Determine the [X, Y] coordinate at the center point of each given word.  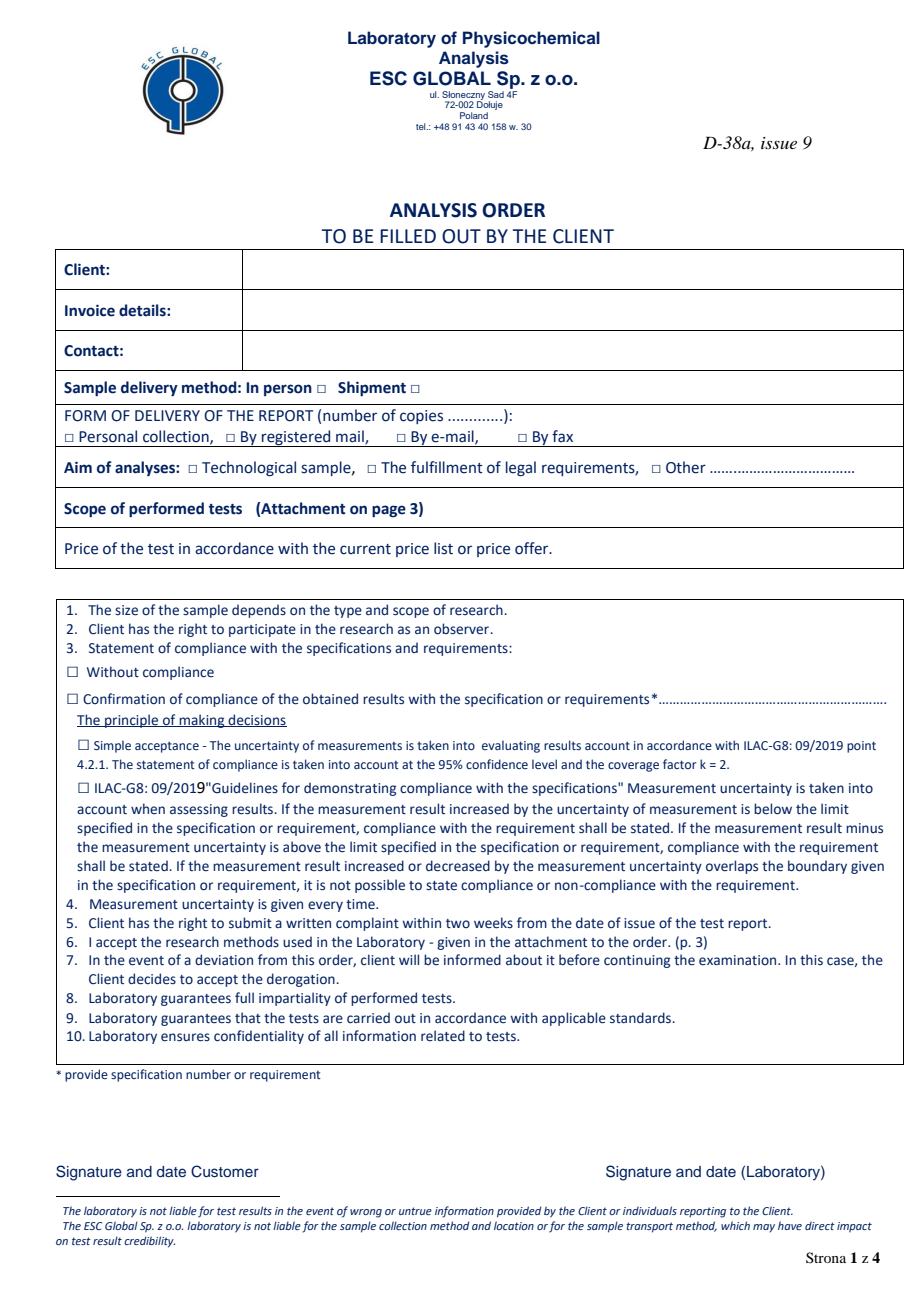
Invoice [90, 310]
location [514, 1225]
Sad [496, 94]
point [861, 747]
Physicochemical [531, 39]
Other [686, 467]
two [458, 923]
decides [152, 979]
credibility [149, 1242]
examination [739, 960]
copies [421, 417]
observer [462, 629]
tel [422, 126]
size [126, 610]
